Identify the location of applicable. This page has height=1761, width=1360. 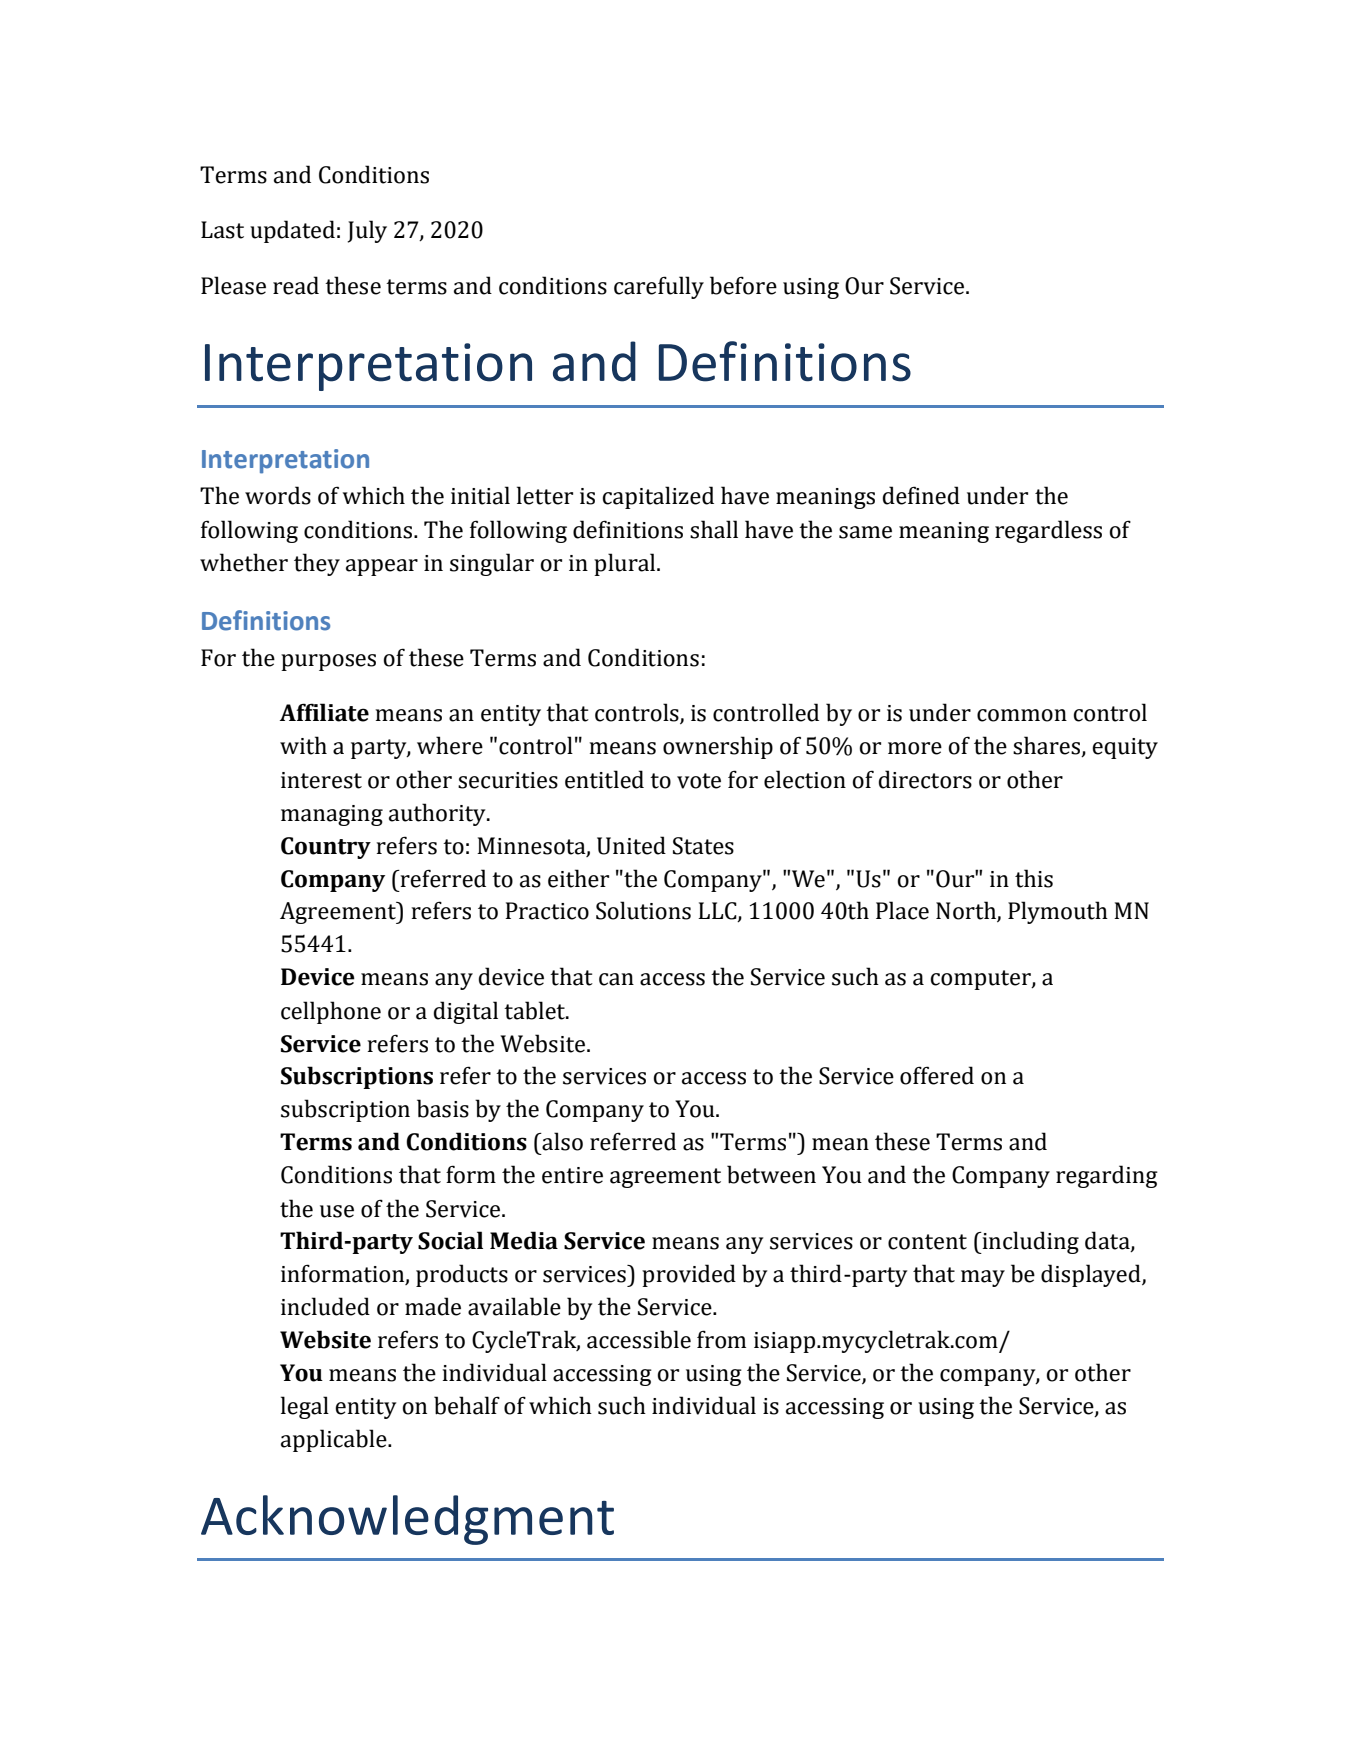
(335, 1440).
